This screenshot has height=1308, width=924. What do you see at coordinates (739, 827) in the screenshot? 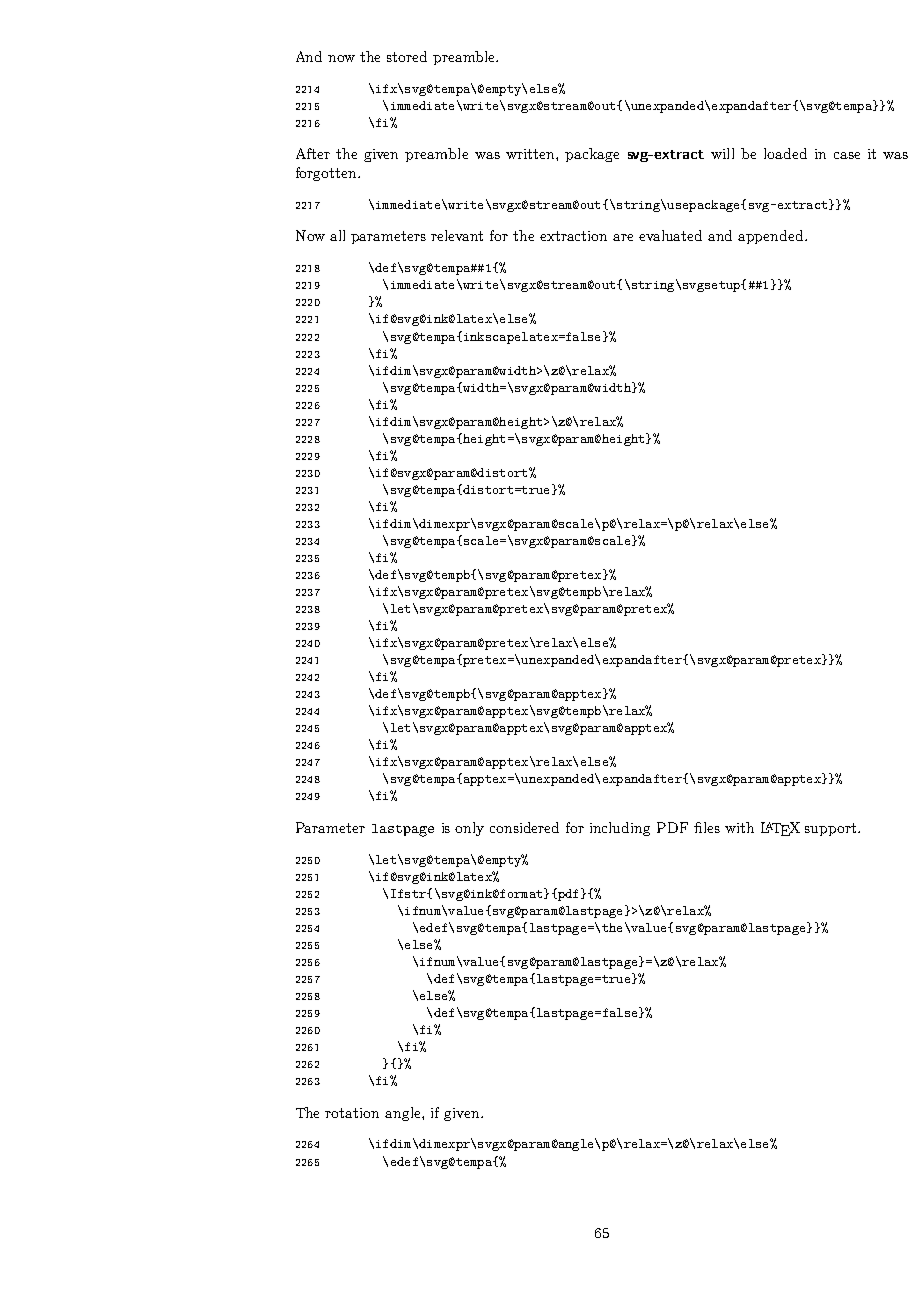
I see `with` at bounding box center [739, 827].
